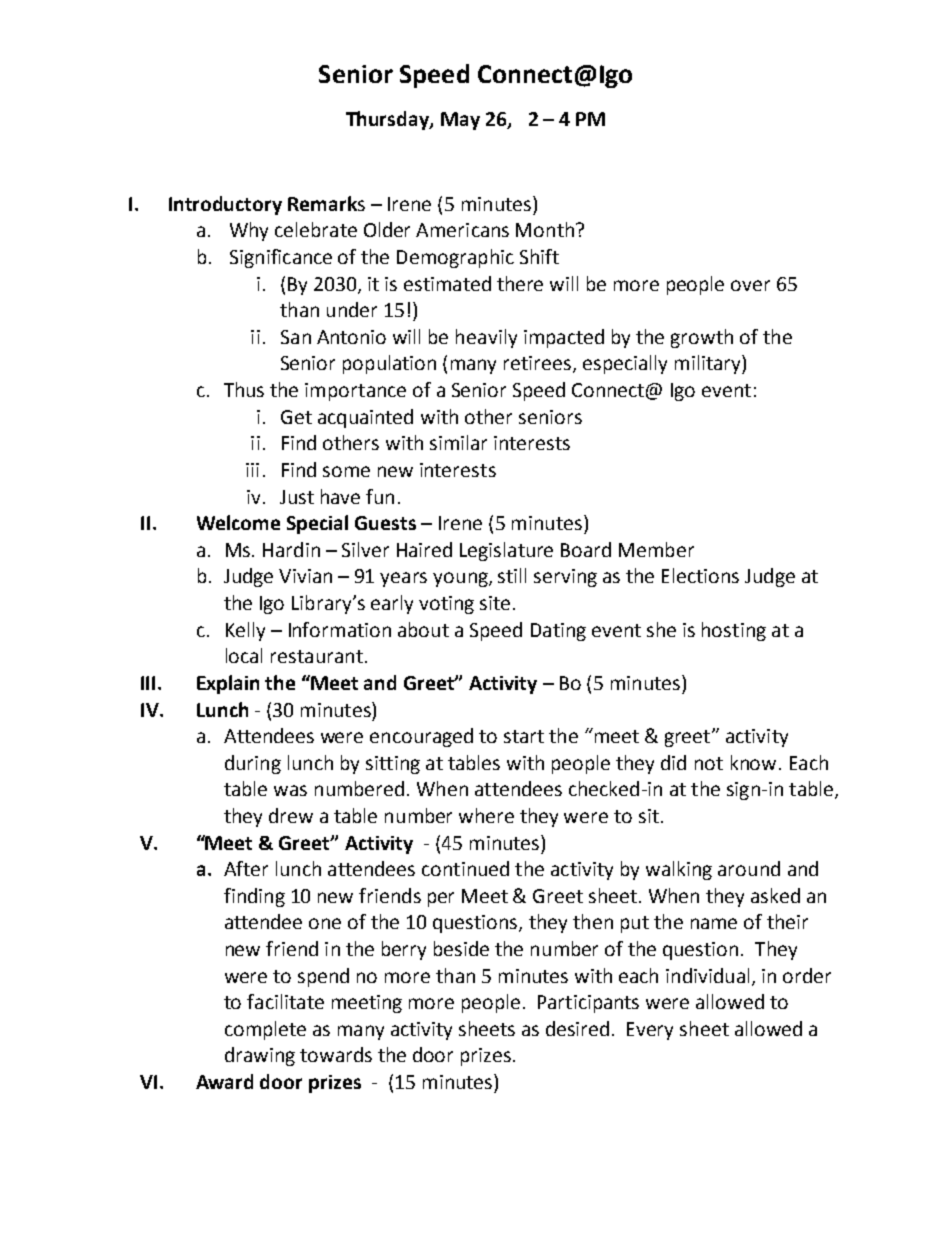 The height and width of the screenshot is (1233, 952). What do you see at coordinates (577, 1028) in the screenshot?
I see `desired` at bounding box center [577, 1028].
